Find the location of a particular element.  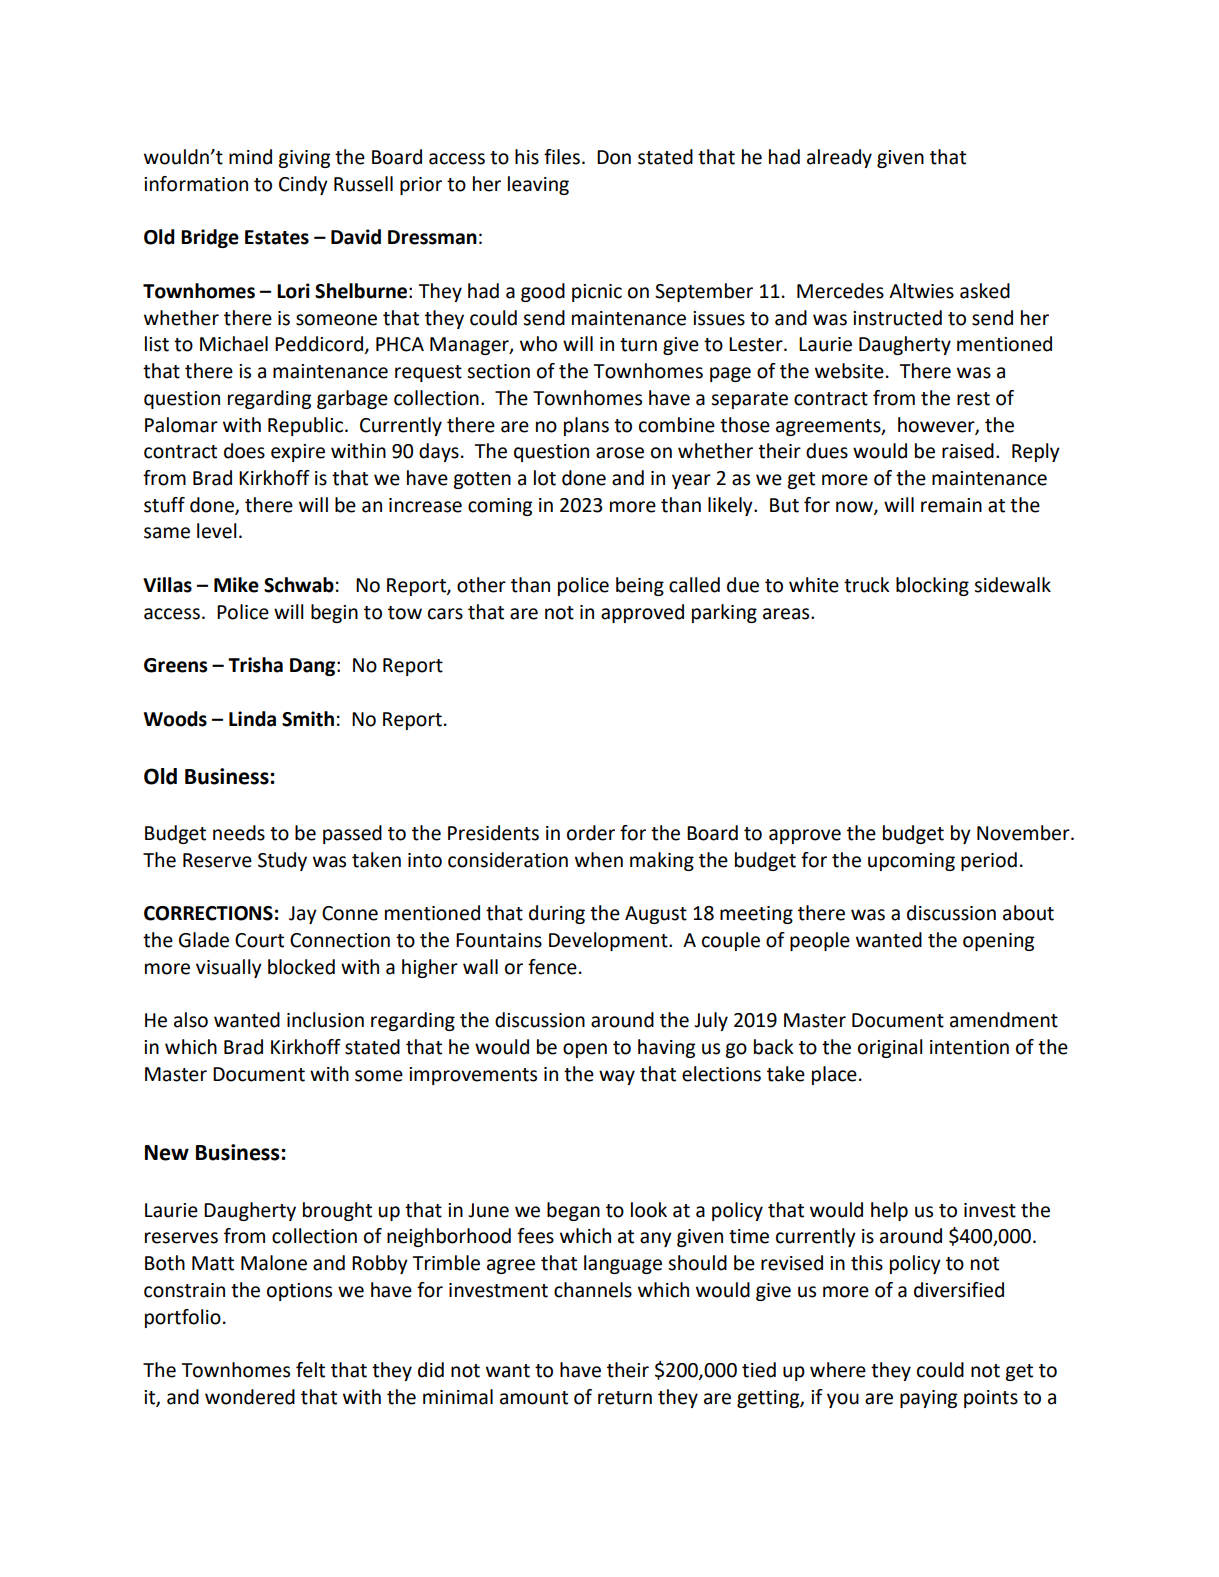

leaving is located at coordinates (538, 185).
